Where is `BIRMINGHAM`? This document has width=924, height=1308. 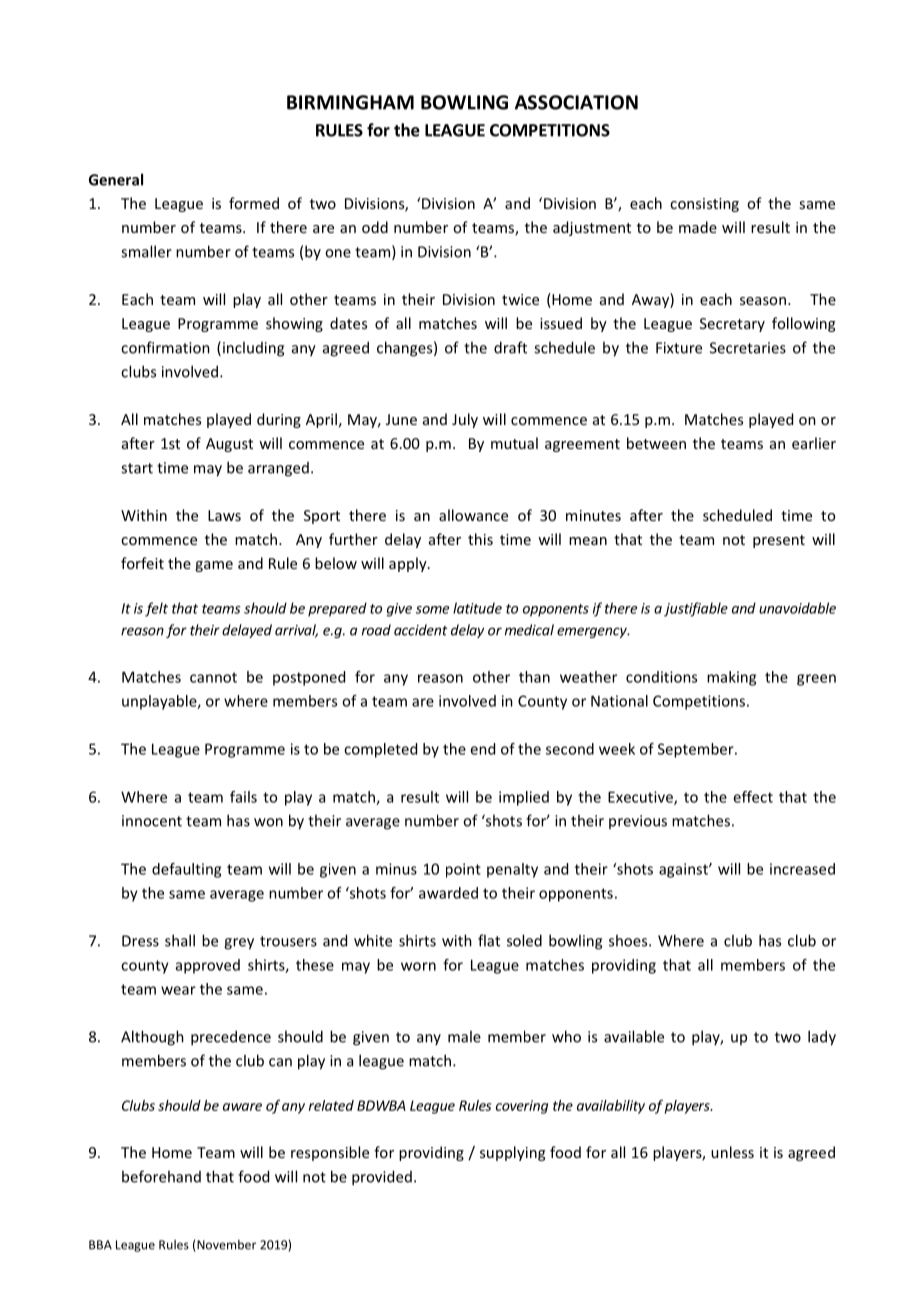
BIRMINGHAM is located at coordinates (350, 102).
